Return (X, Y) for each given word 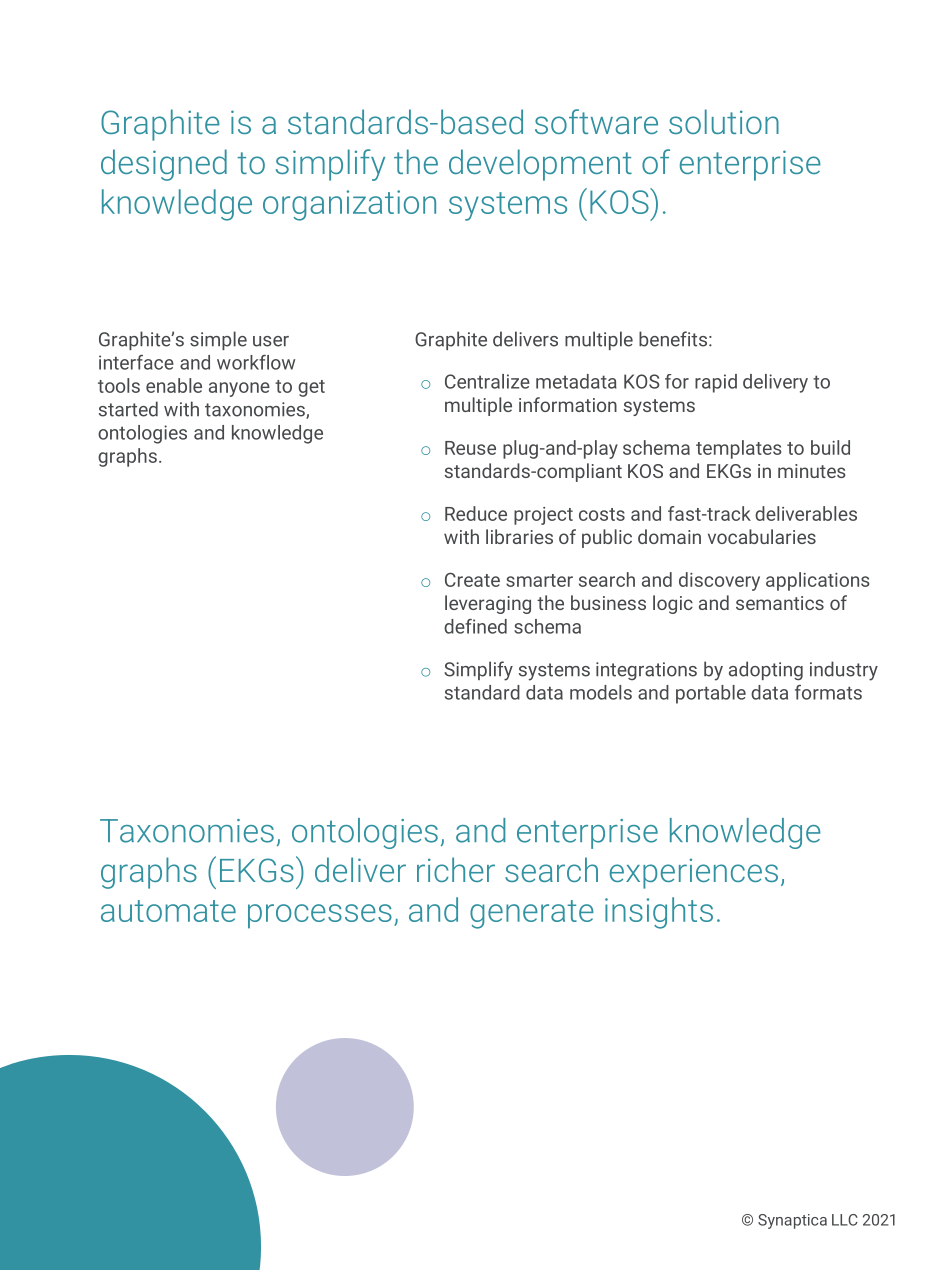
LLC (845, 1220)
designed (164, 165)
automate (168, 911)
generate (532, 914)
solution (724, 121)
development (540, 165)
